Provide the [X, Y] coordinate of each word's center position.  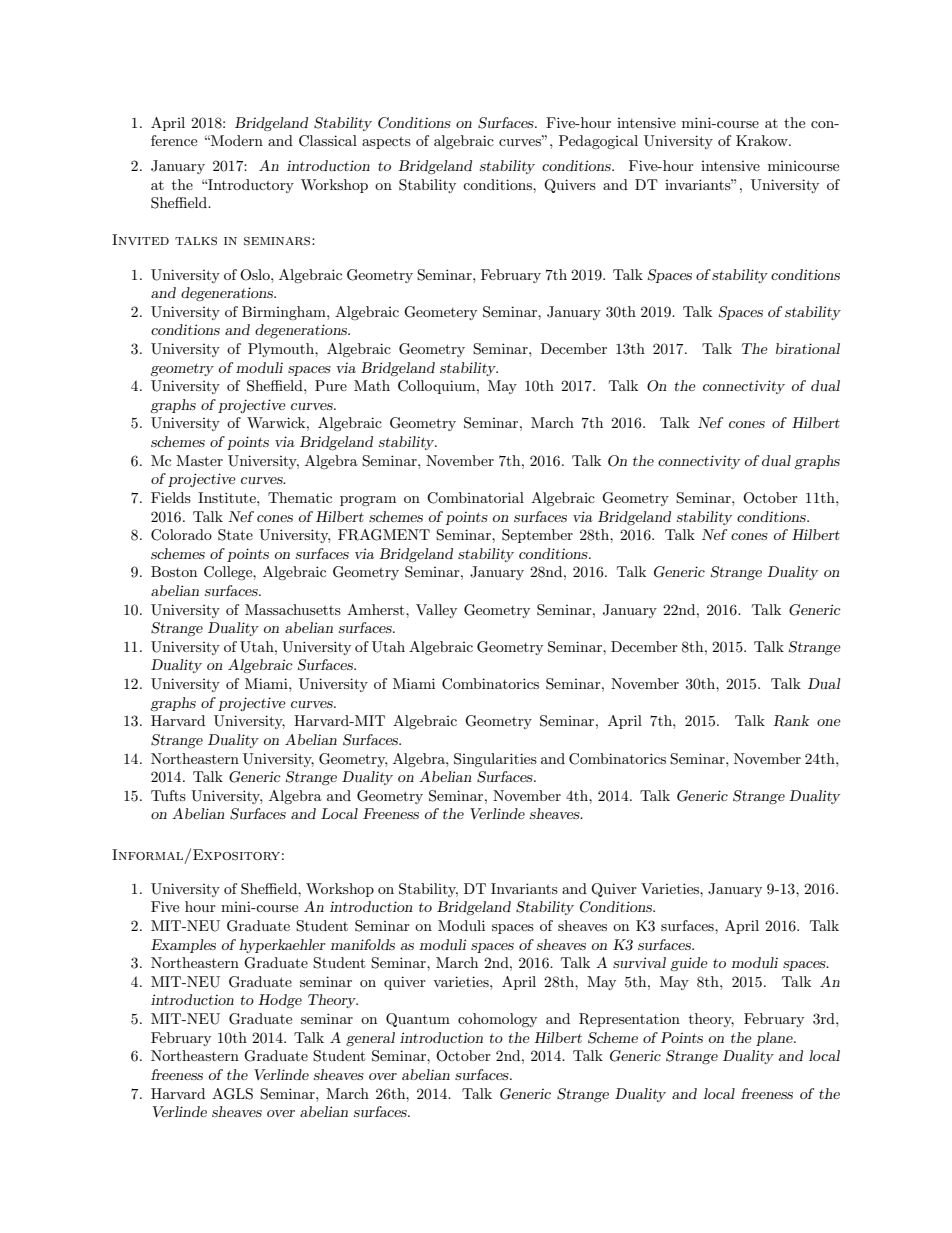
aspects [386, 143]
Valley [436, 611]
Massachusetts [293, 609]
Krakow [763, 140]
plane [775, 1039]
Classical [328, 141]
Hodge [280, 1001]
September [537, 536]
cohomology [497, 1020]
